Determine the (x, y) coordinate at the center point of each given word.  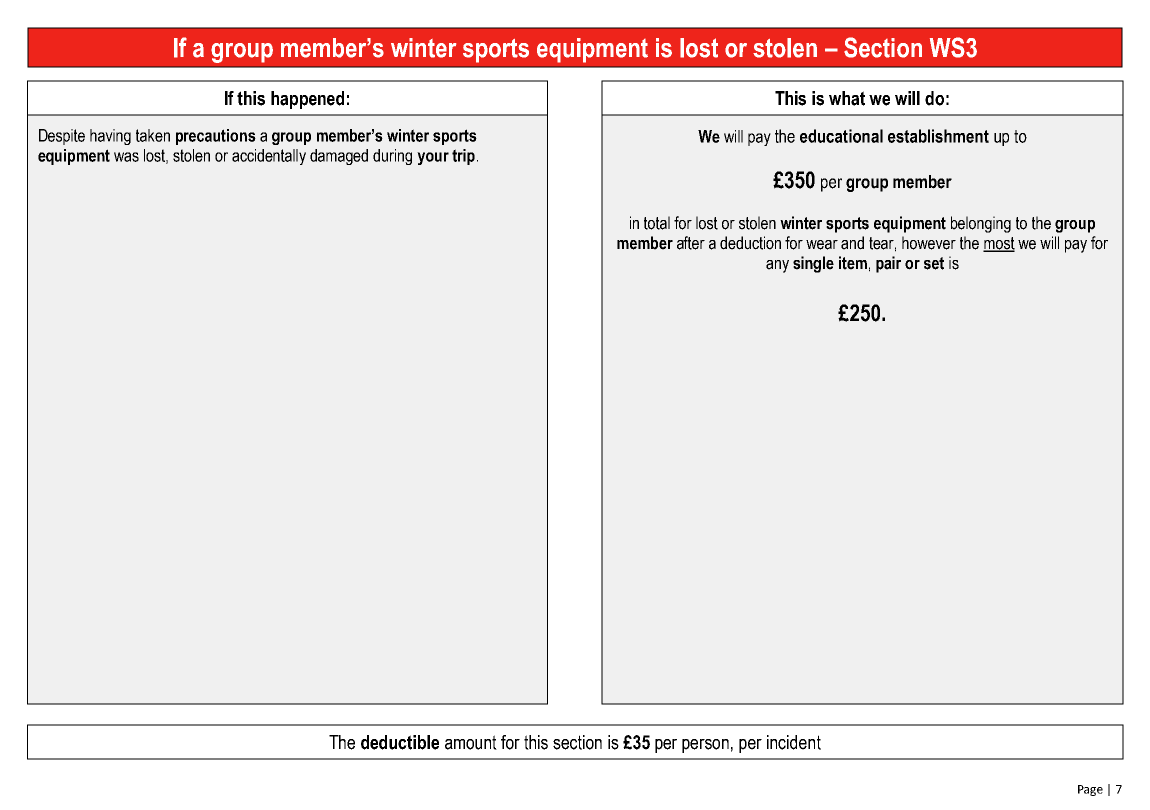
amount (471, 742)
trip (463, 157)
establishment (938, 136)
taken (153, 135)
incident (794, 742)
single (813, 264)
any (777, 266)
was (126, 157)
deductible (400, 742)
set (934, 263)
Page (1090, 790)
